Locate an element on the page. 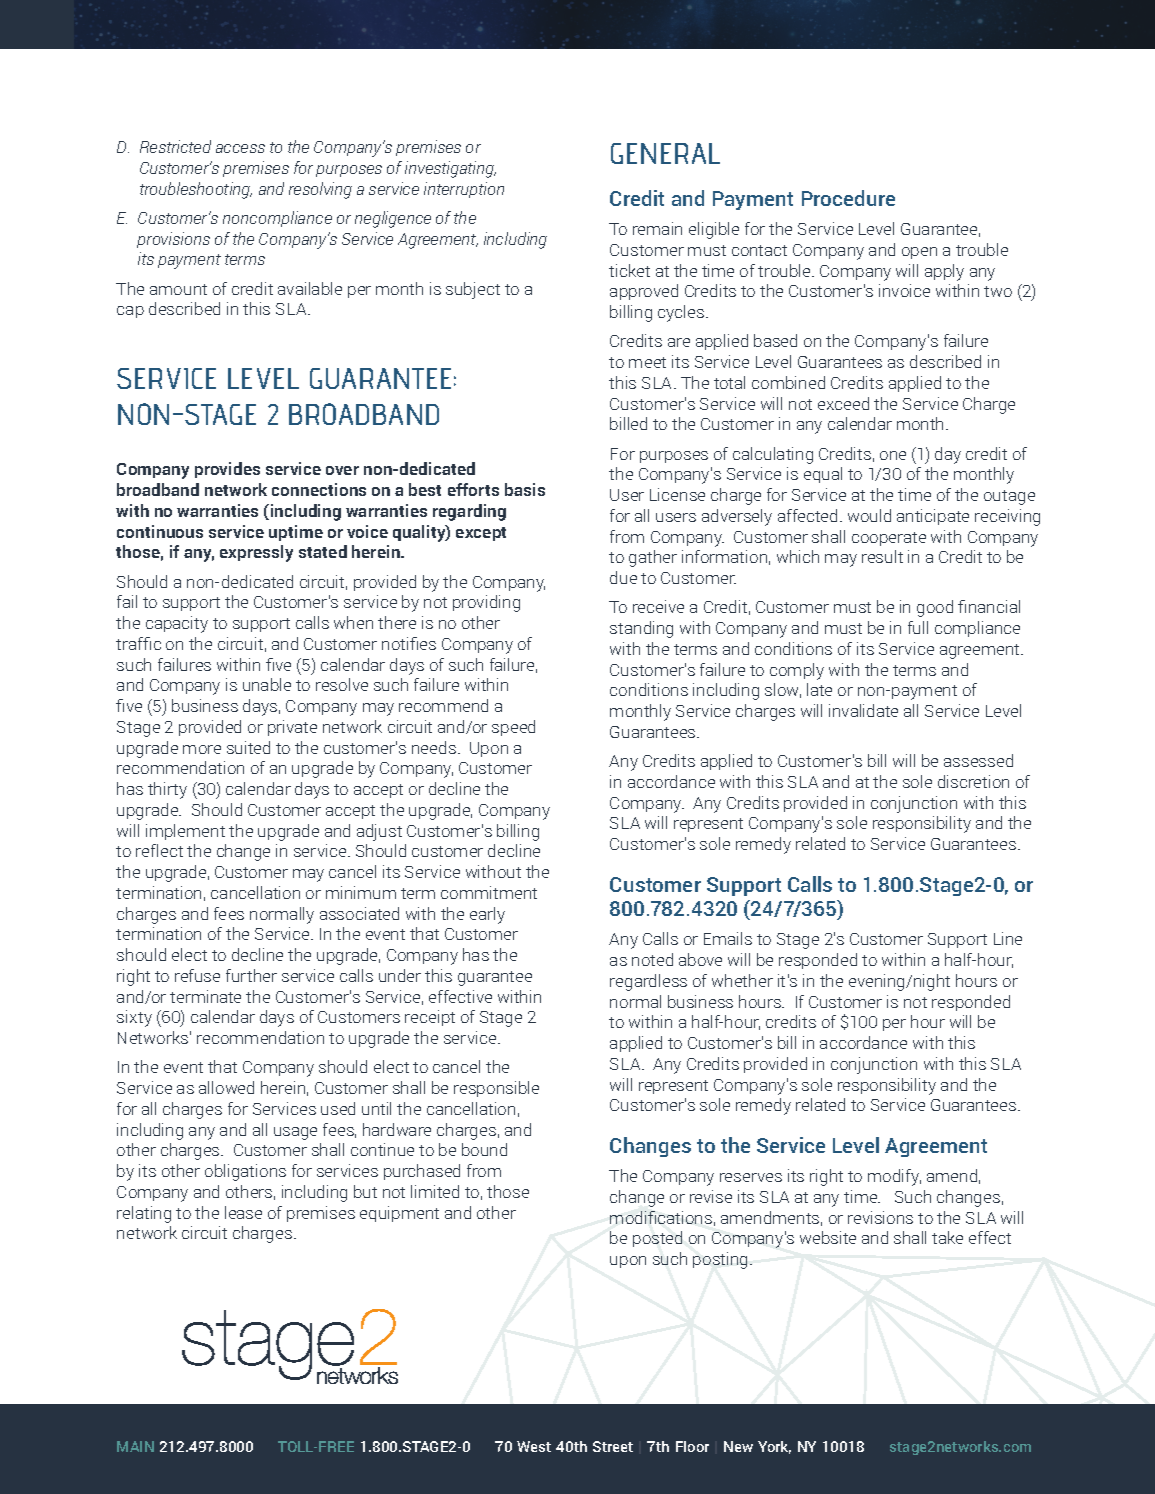  GENERAL is located at coordinates (665, 153).
